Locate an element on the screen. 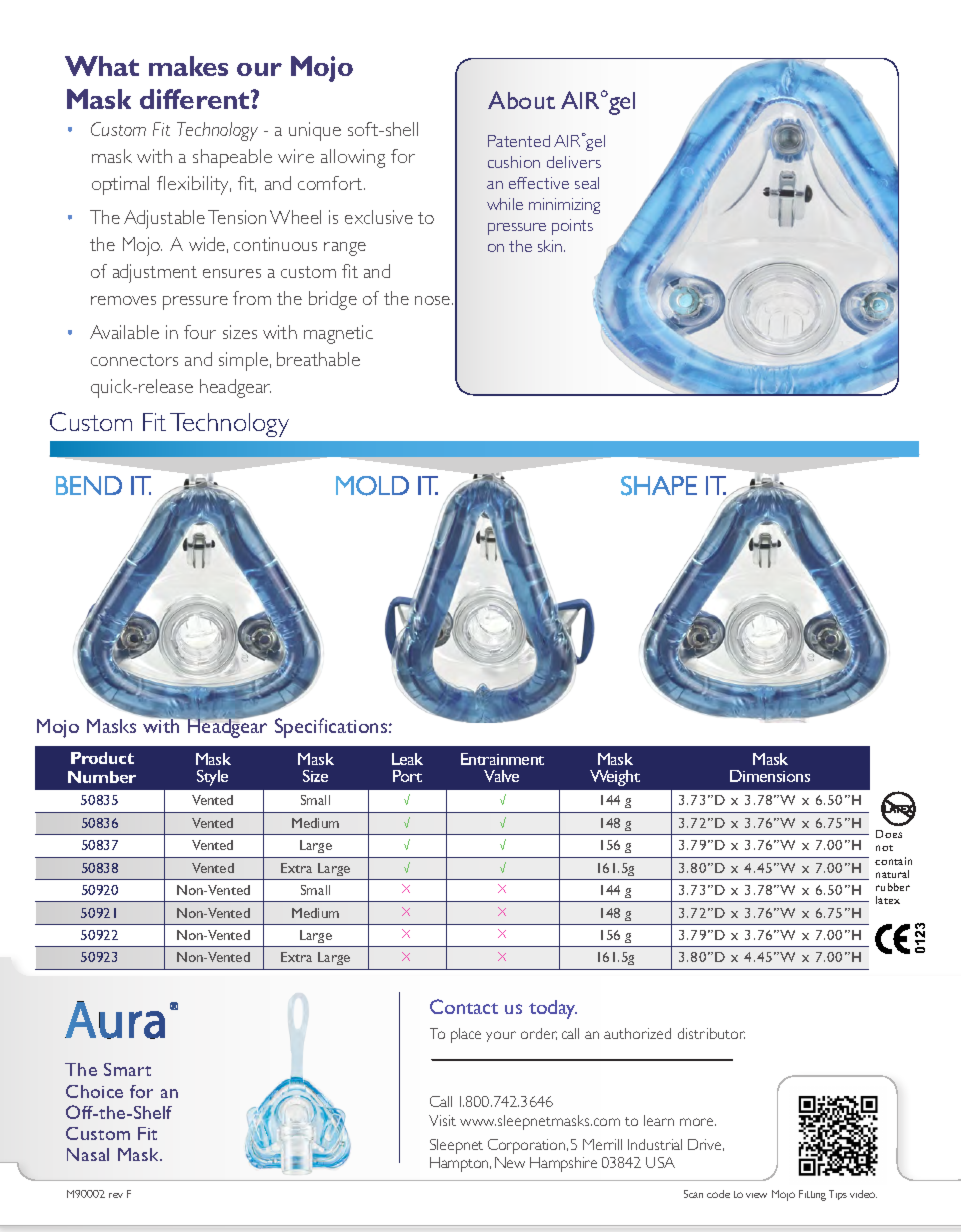 This screenshot has height=1232, width=961. MOLD is located at coordinates (372, 486).
